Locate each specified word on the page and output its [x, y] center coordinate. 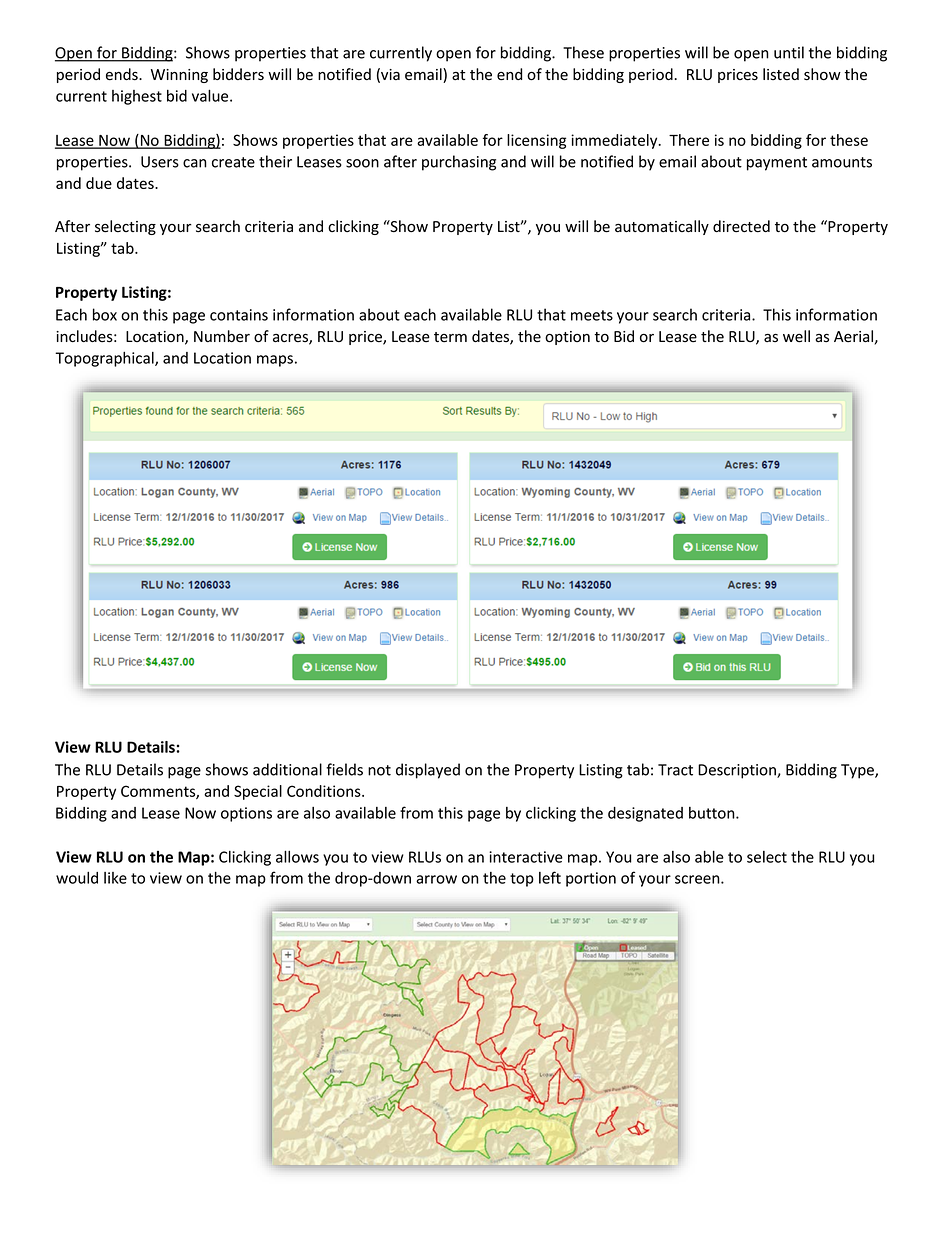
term [450, 337]
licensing [536, 141]
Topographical [105, 359]
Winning [179, 76]
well [796, 336]
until [789, 52]
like [115, 878]
